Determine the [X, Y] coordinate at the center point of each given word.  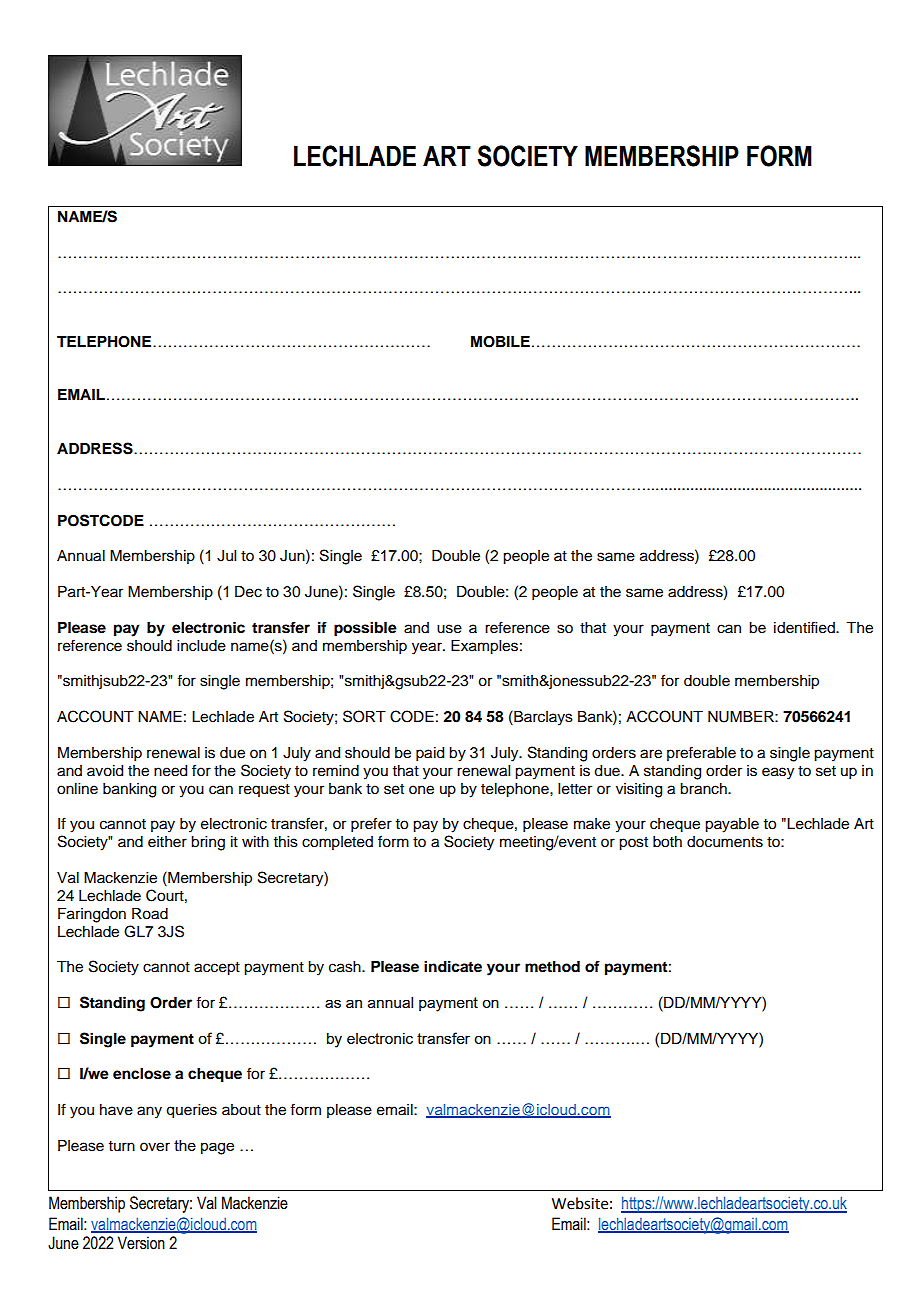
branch [704, 789]
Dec [248, 592]
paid [430, 754]
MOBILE [500, 342]
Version [141, 1243]
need [170, 771]
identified [805, 627]
